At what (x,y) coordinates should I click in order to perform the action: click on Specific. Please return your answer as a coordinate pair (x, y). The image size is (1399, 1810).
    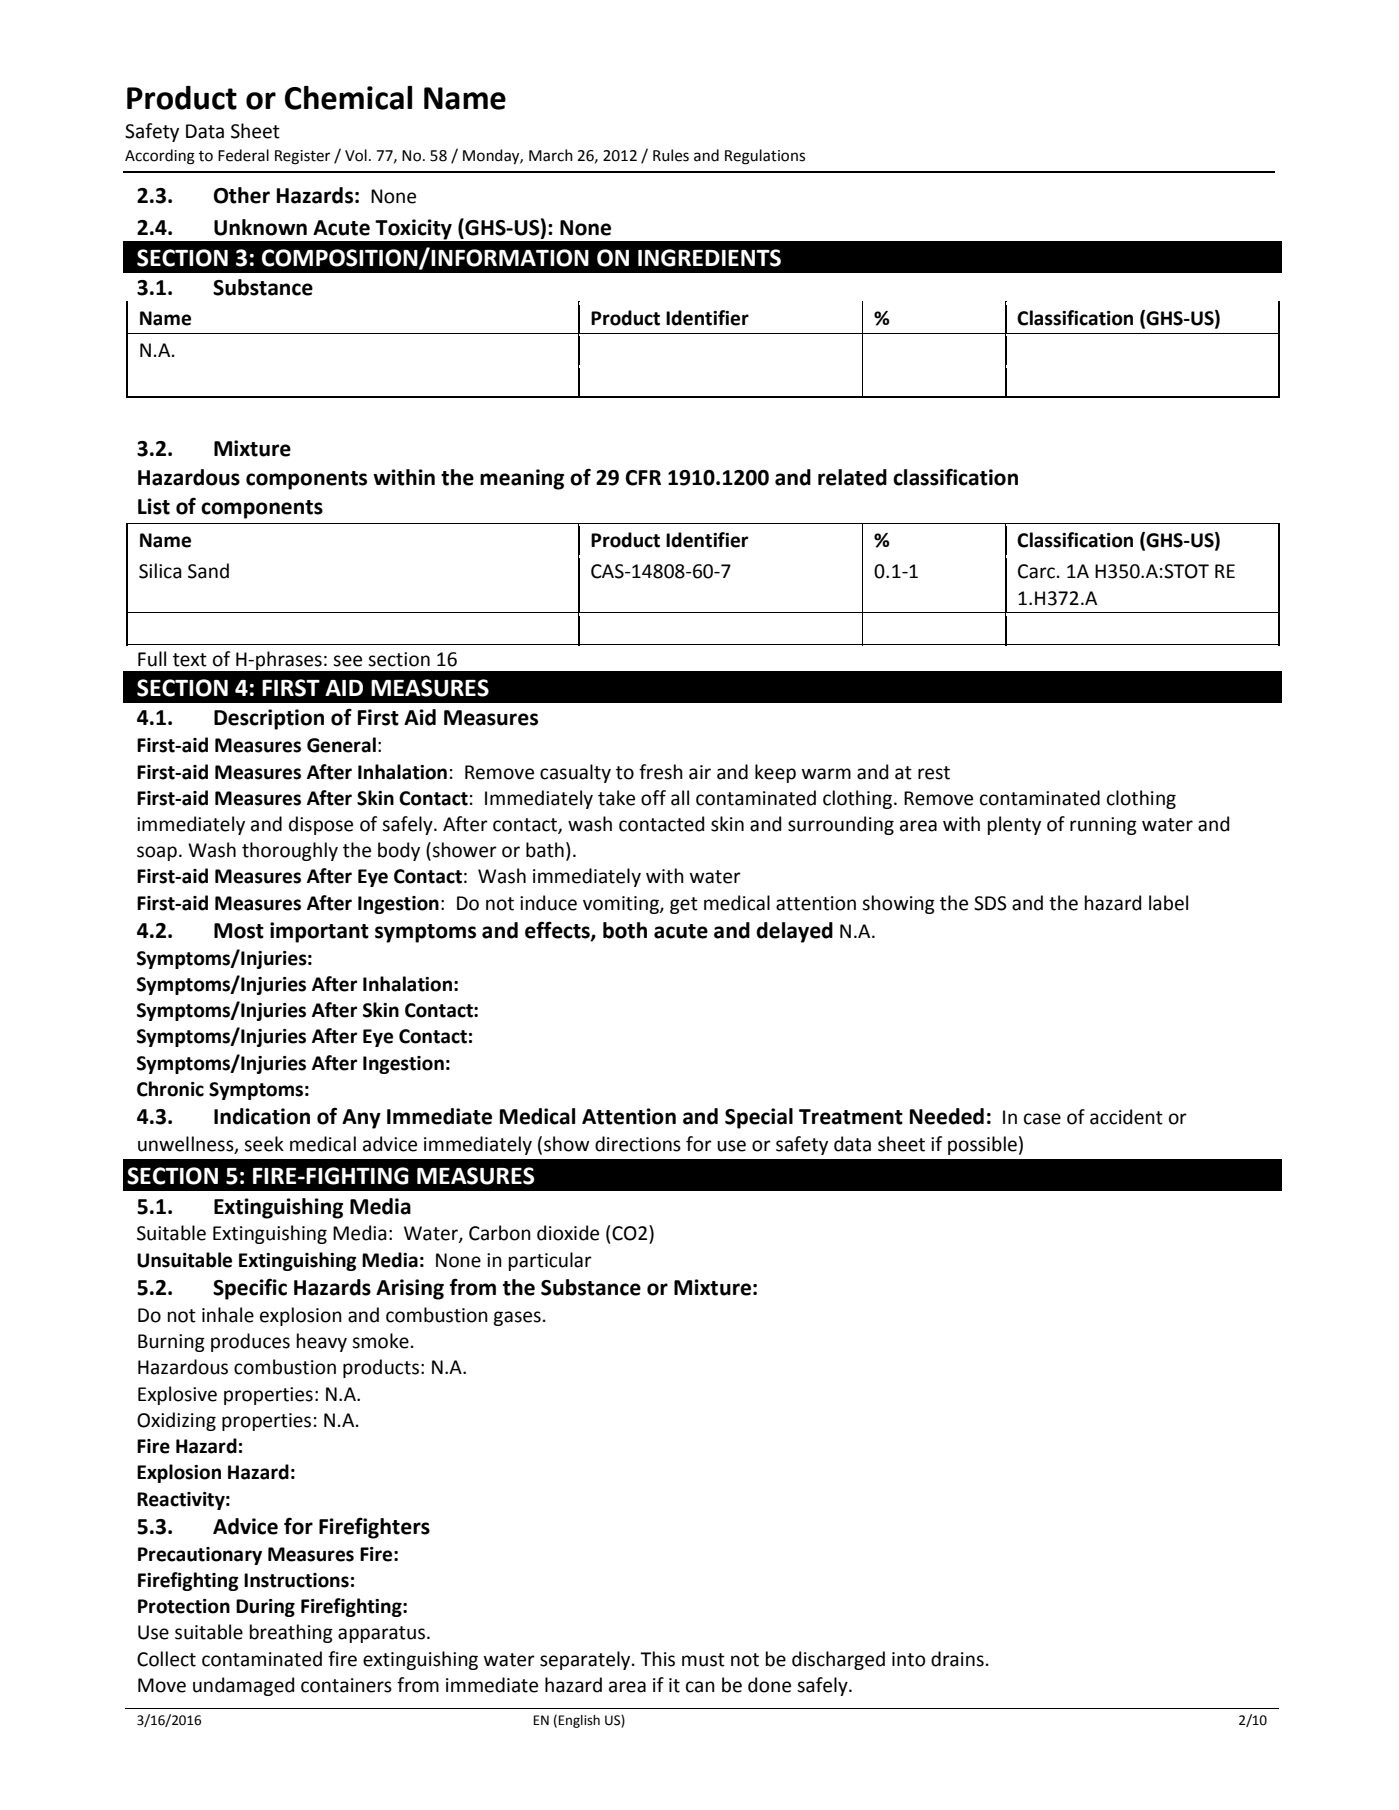
    Looking at the image, I should click on (250, 1289).
